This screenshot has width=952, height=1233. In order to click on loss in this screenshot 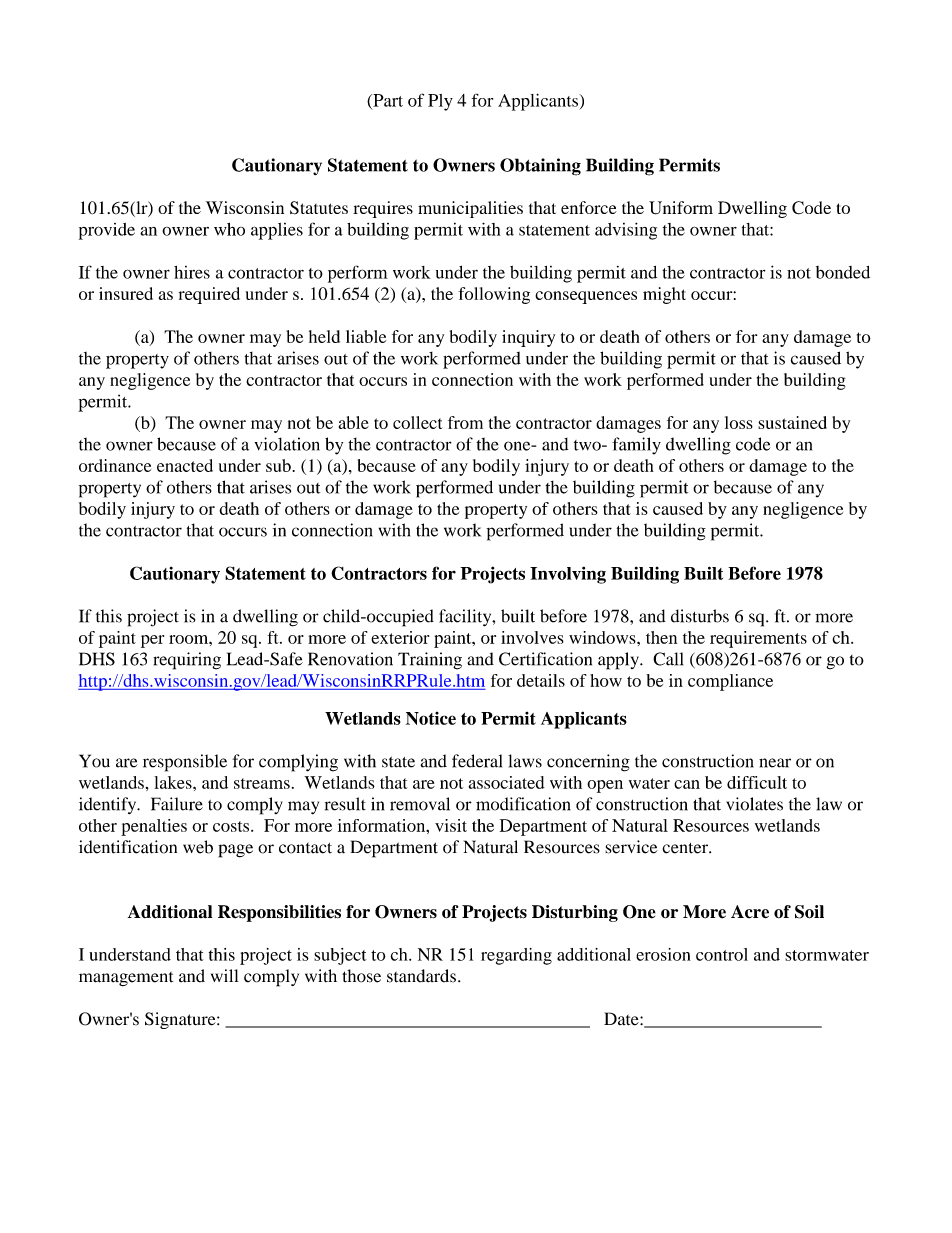, I will do `click(739, 422)`.
